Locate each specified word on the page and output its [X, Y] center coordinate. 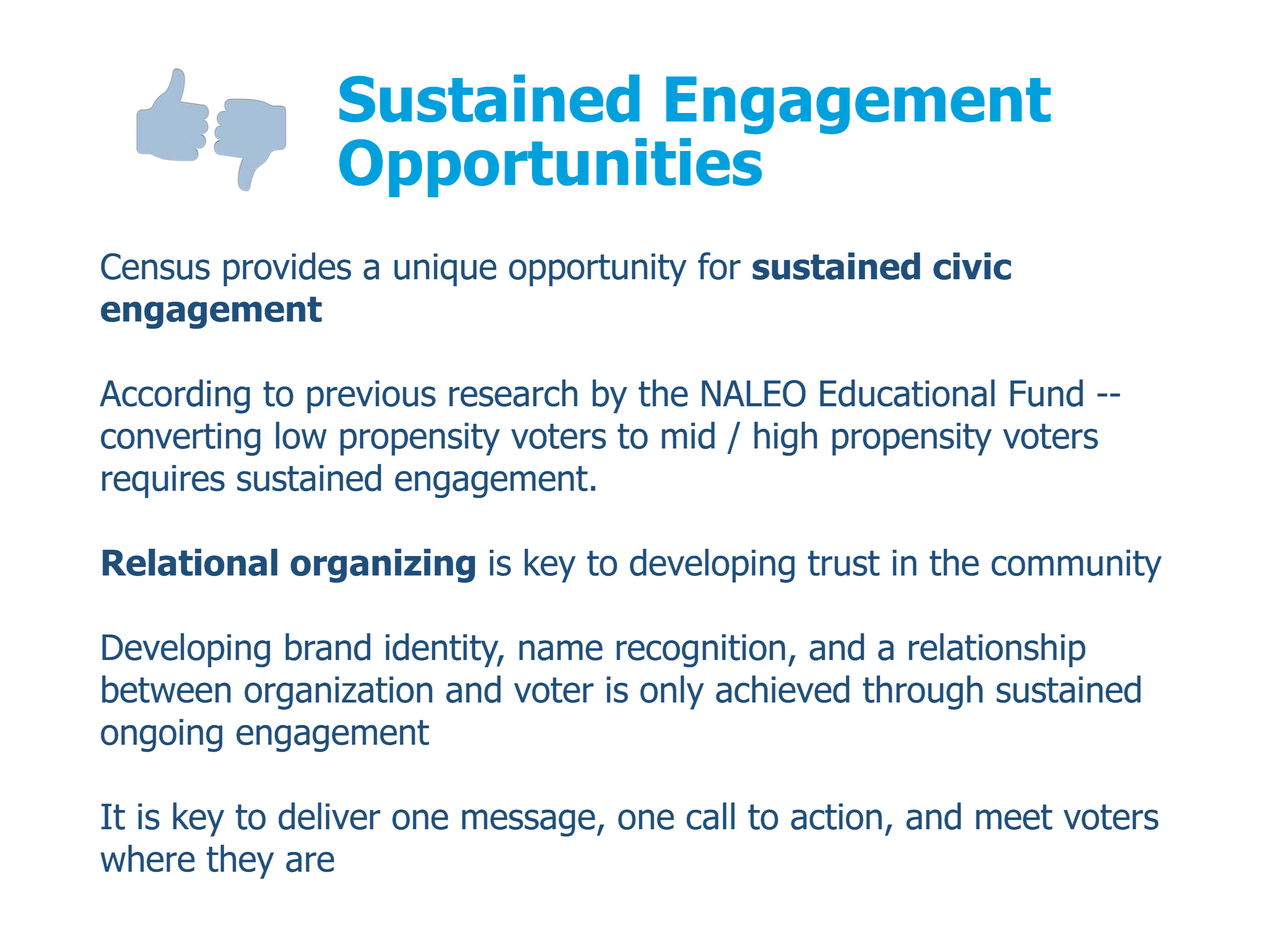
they [240, 862]
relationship [997, 650]
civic [972, 266]
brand [328, 647]
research [513, 393]
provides [287, 269]
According [175, 396]
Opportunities [550, 167]
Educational [907, 393]
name [561, 650]
